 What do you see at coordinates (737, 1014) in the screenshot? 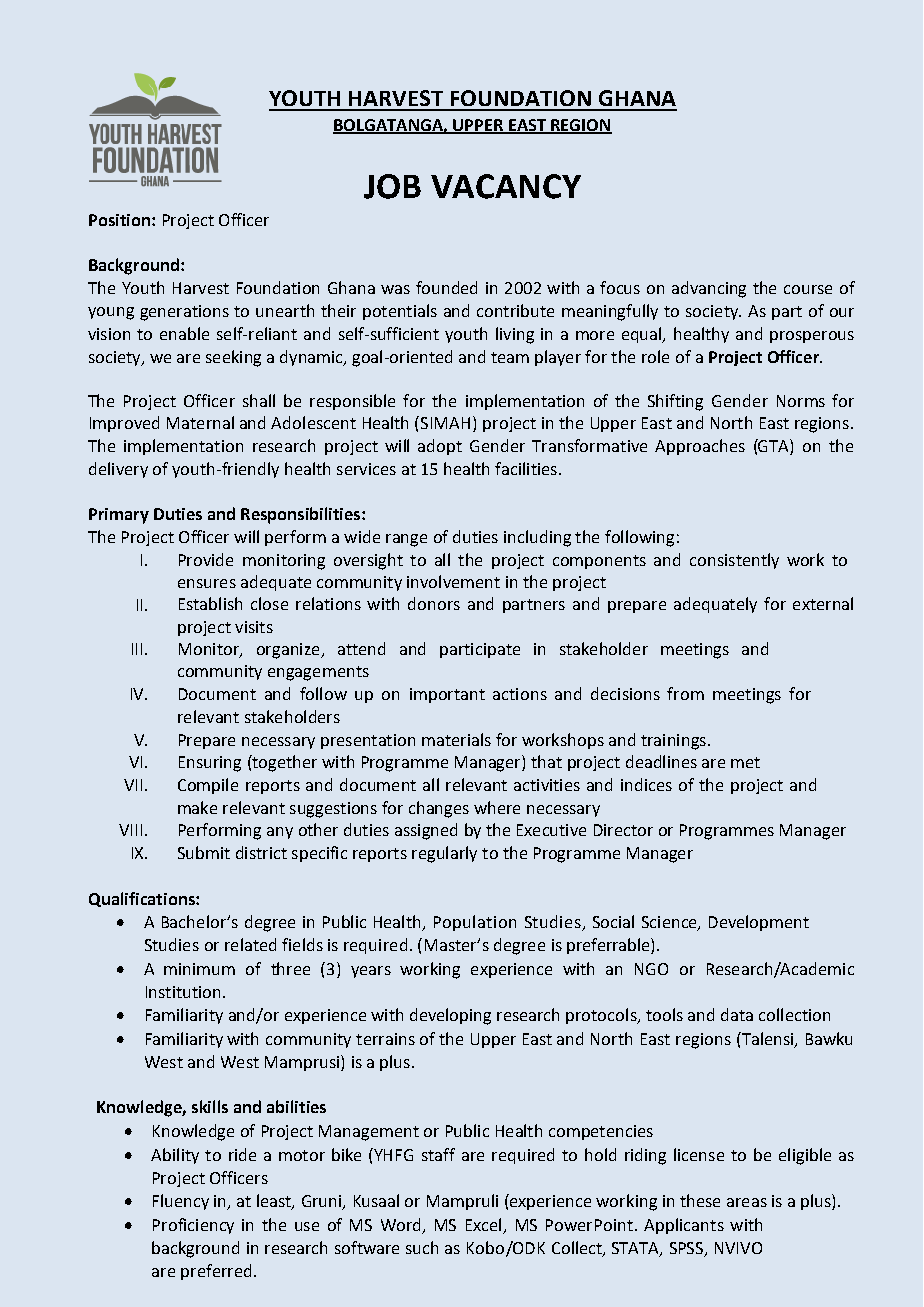
I see `data` at bounding box center [737, 1014].
